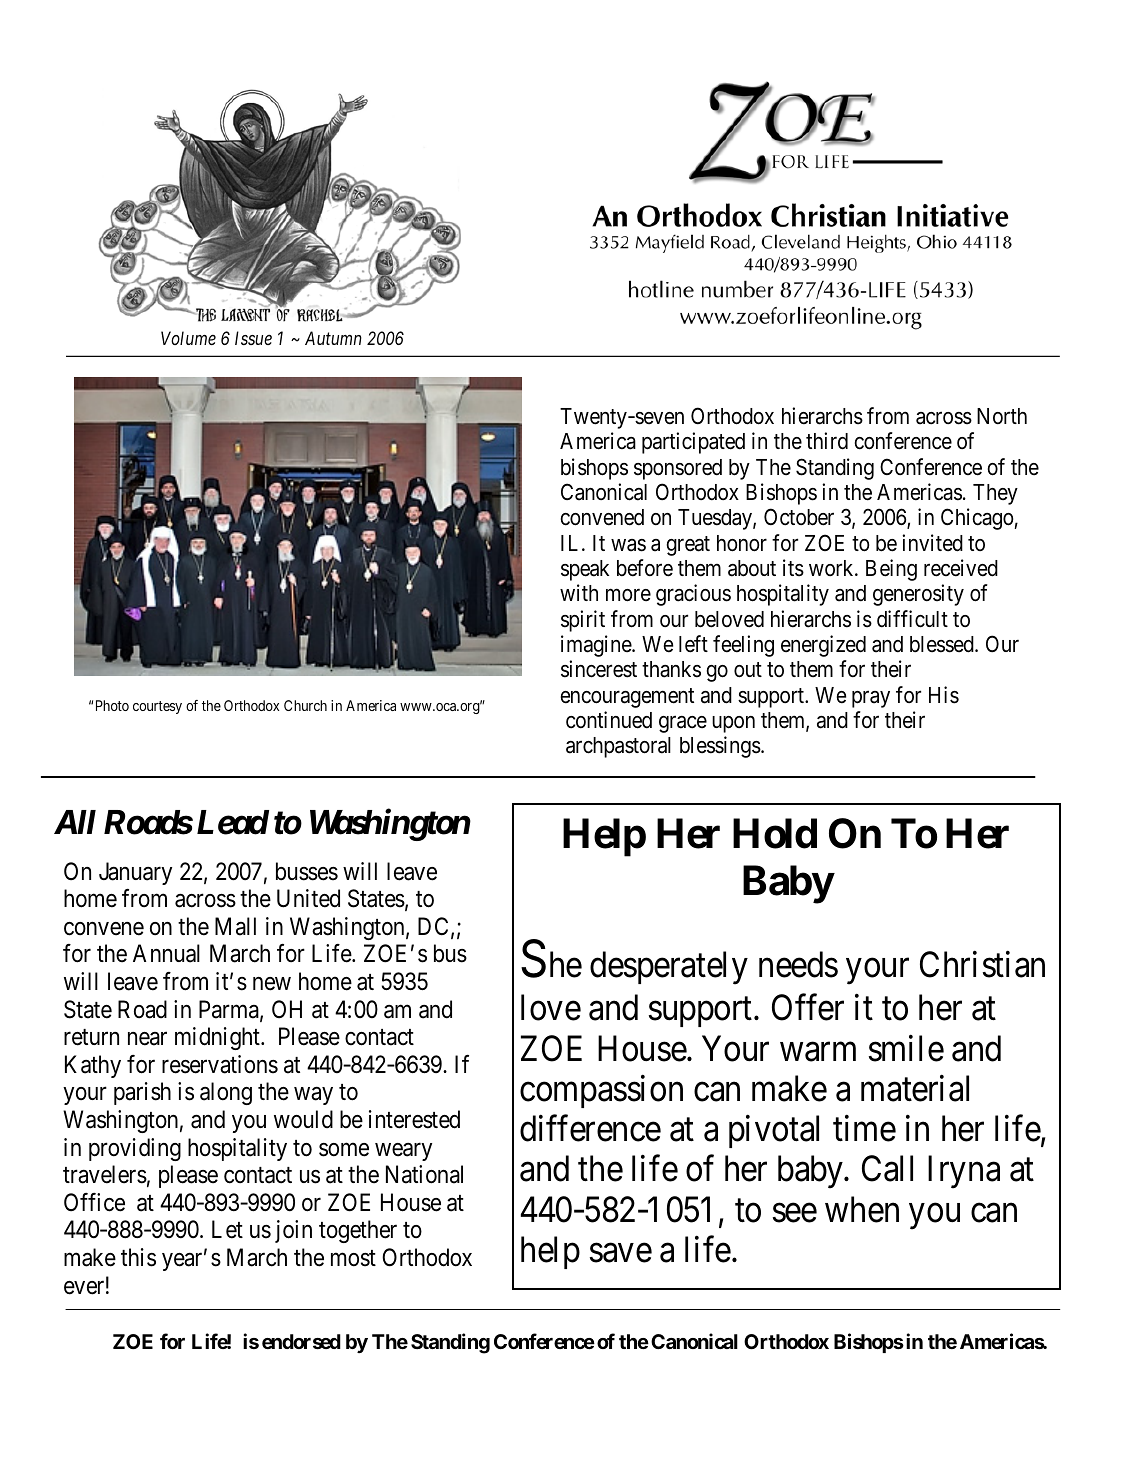 The height and width of the document is (1457, 1126). What do you see at coordinates (188, 338) in the document?
I see `Volume` at bounding box center [188, 338].
